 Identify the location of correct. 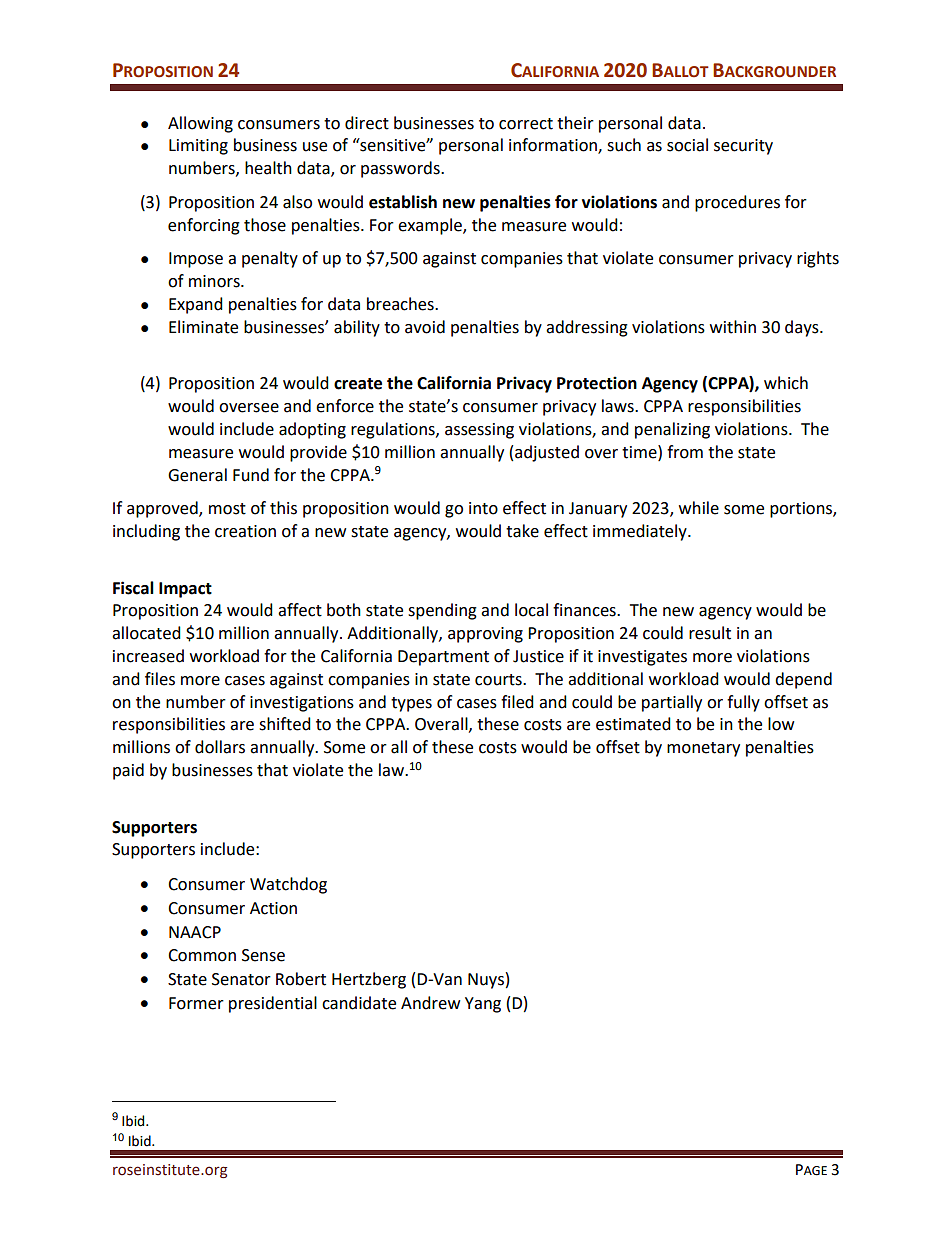
(526, 124).
